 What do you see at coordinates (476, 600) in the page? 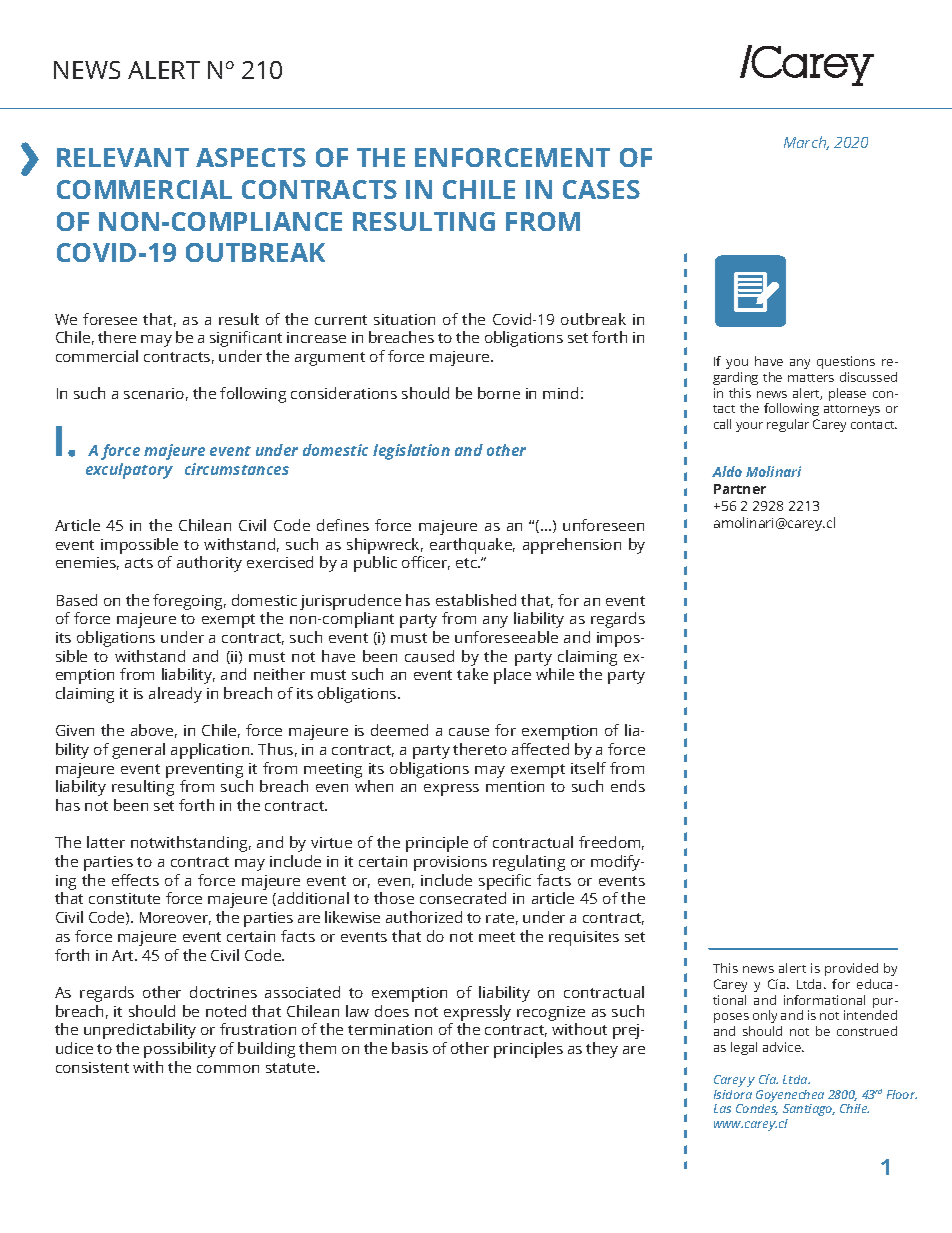
I see `established` at bounding box center [476, 600].
